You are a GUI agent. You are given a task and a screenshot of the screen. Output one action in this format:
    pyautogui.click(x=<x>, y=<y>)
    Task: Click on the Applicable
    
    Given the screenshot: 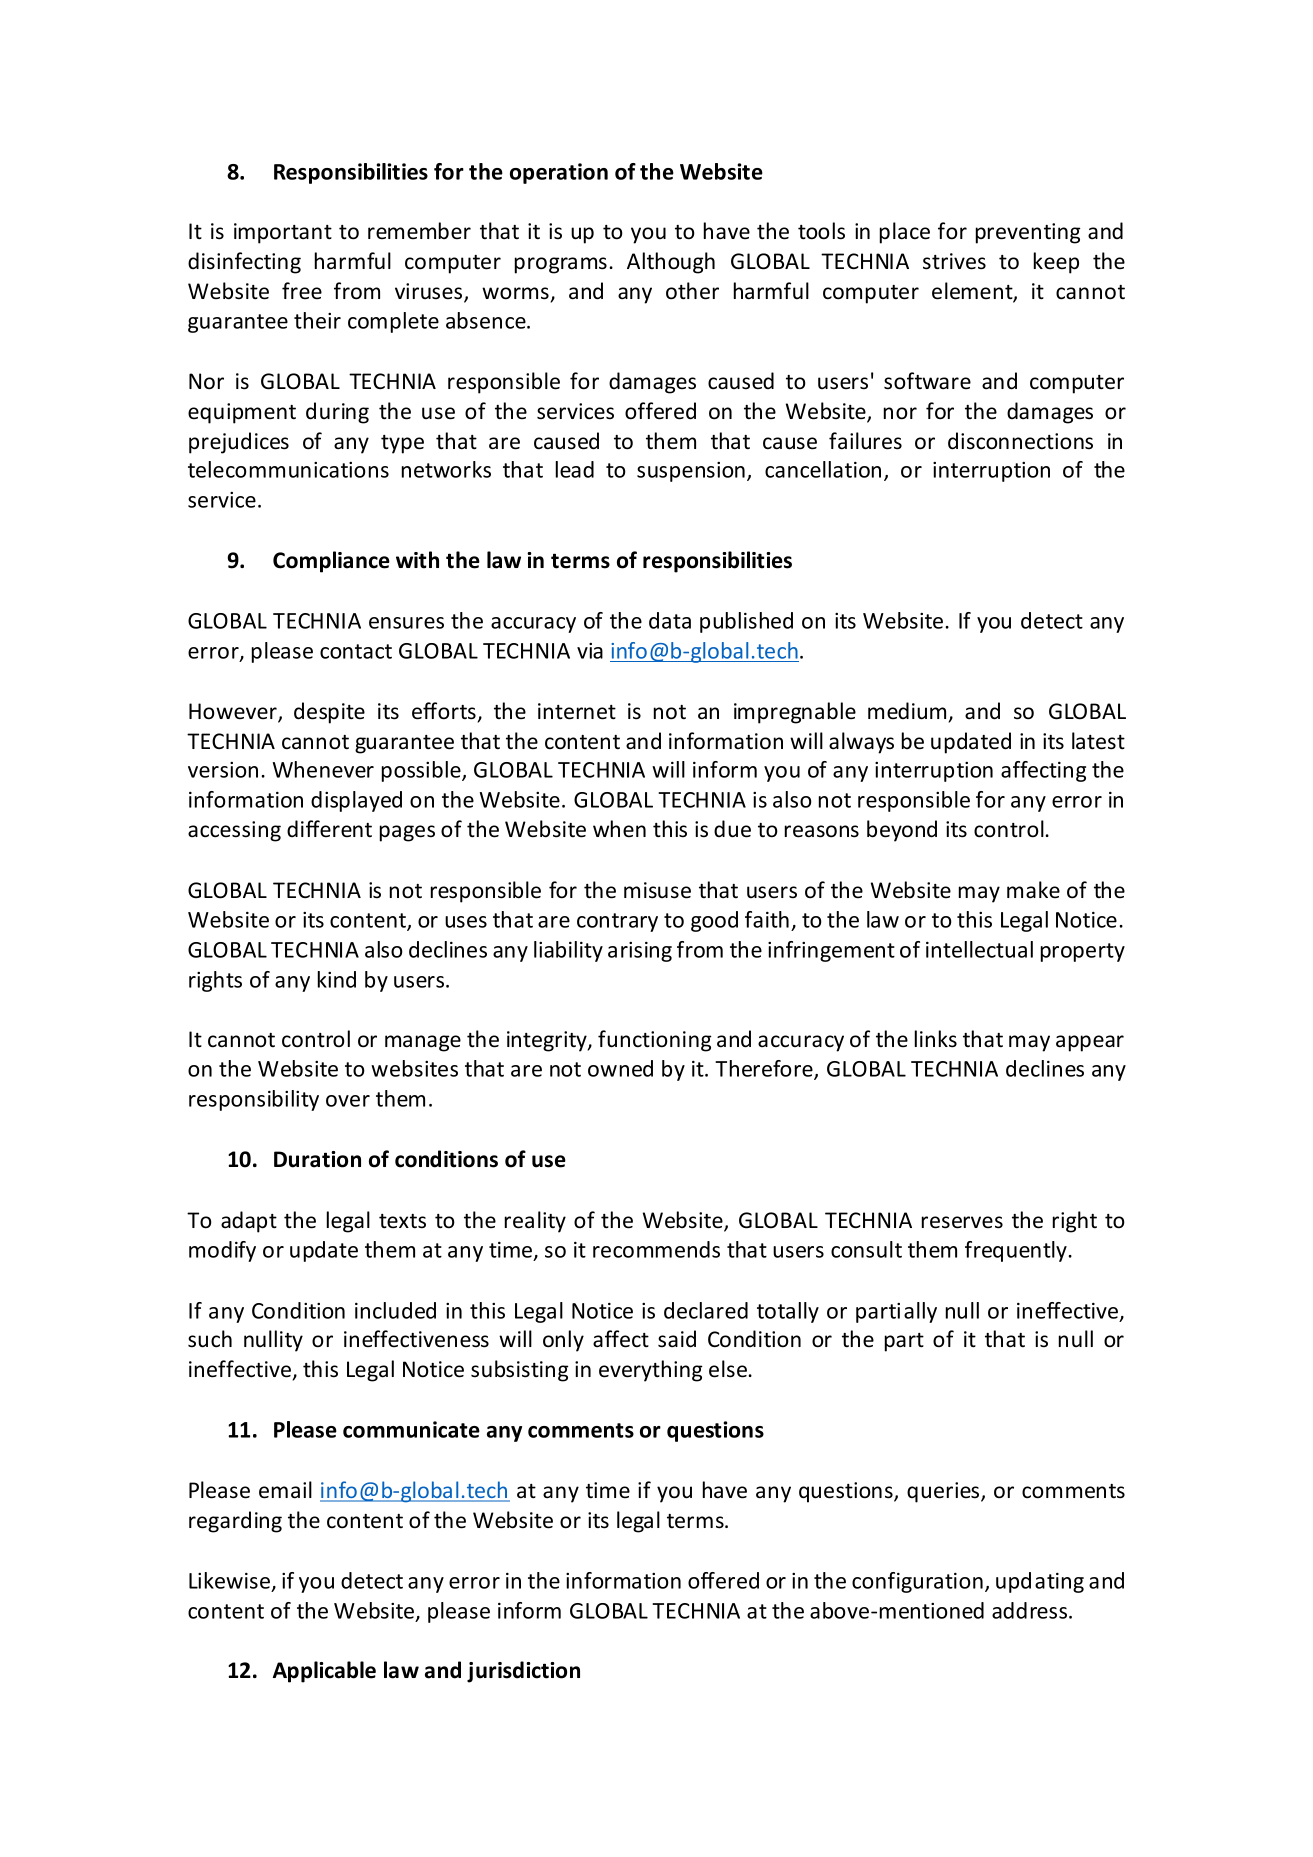 What is the action you would take?
    pyautogui.click(x=324, y=1672)
